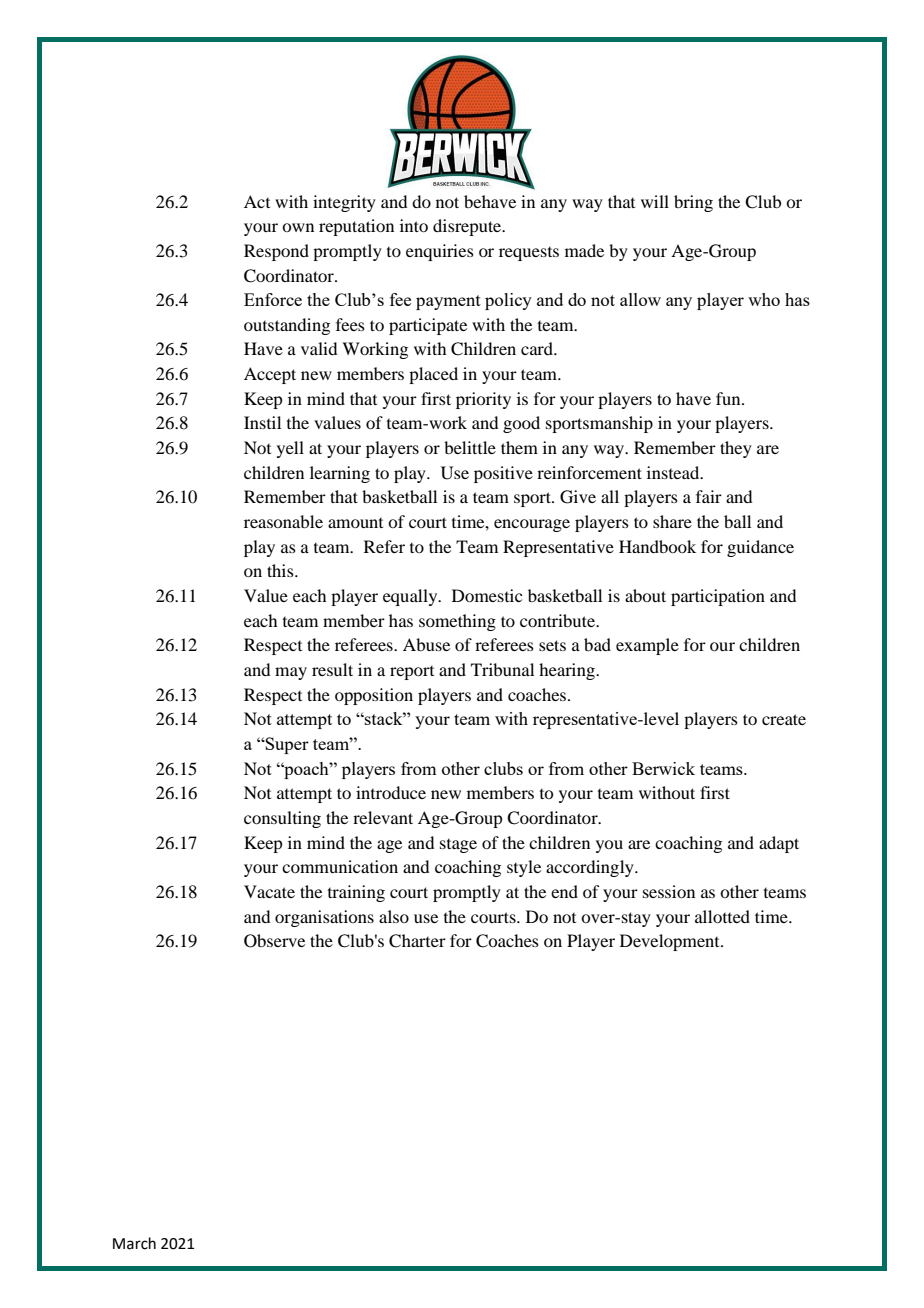 The height and width of the screenshot is (1308, 924). I want to click on also, so click(394, 916).
